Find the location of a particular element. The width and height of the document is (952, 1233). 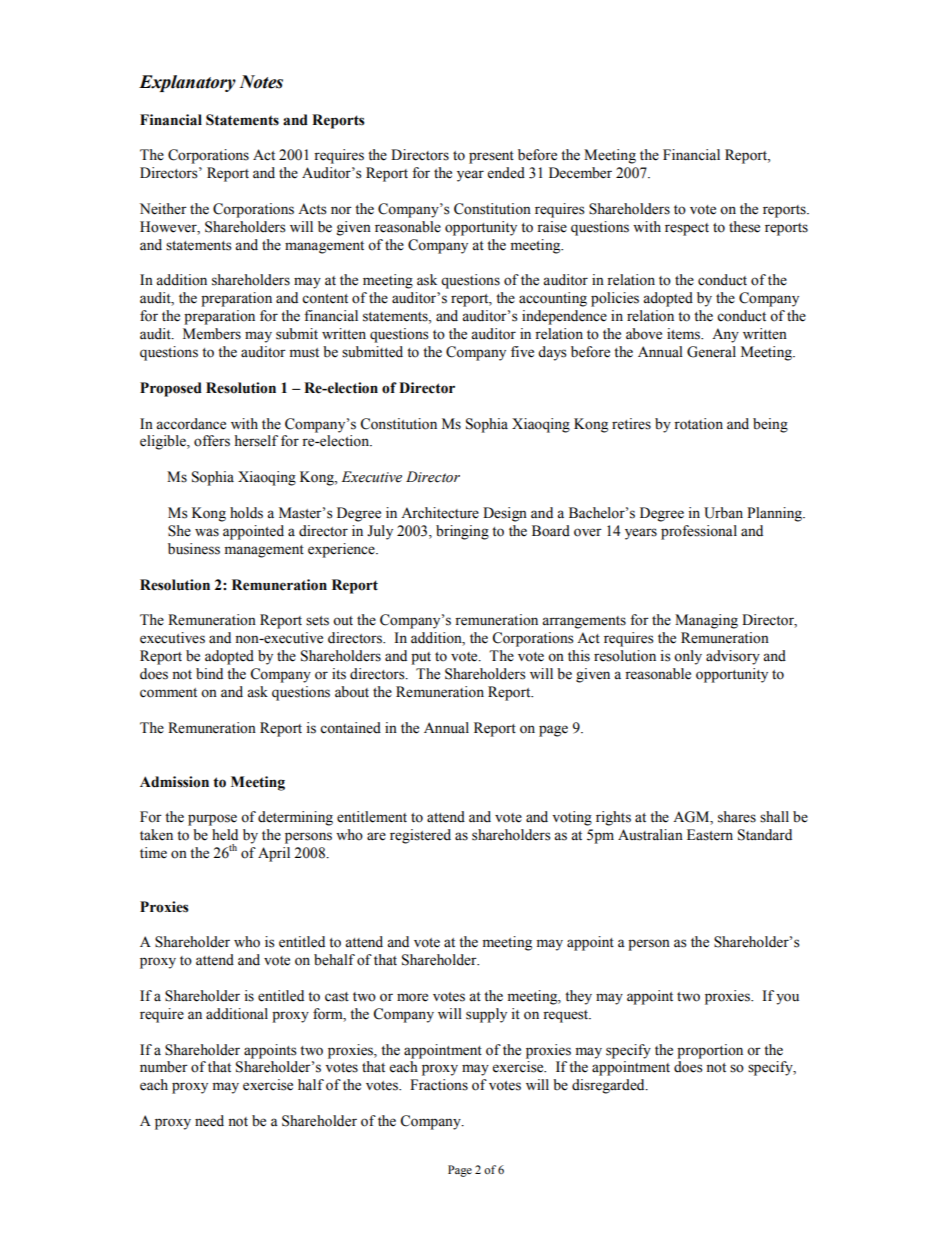

Architecture is located at coordinates (440, 513).
